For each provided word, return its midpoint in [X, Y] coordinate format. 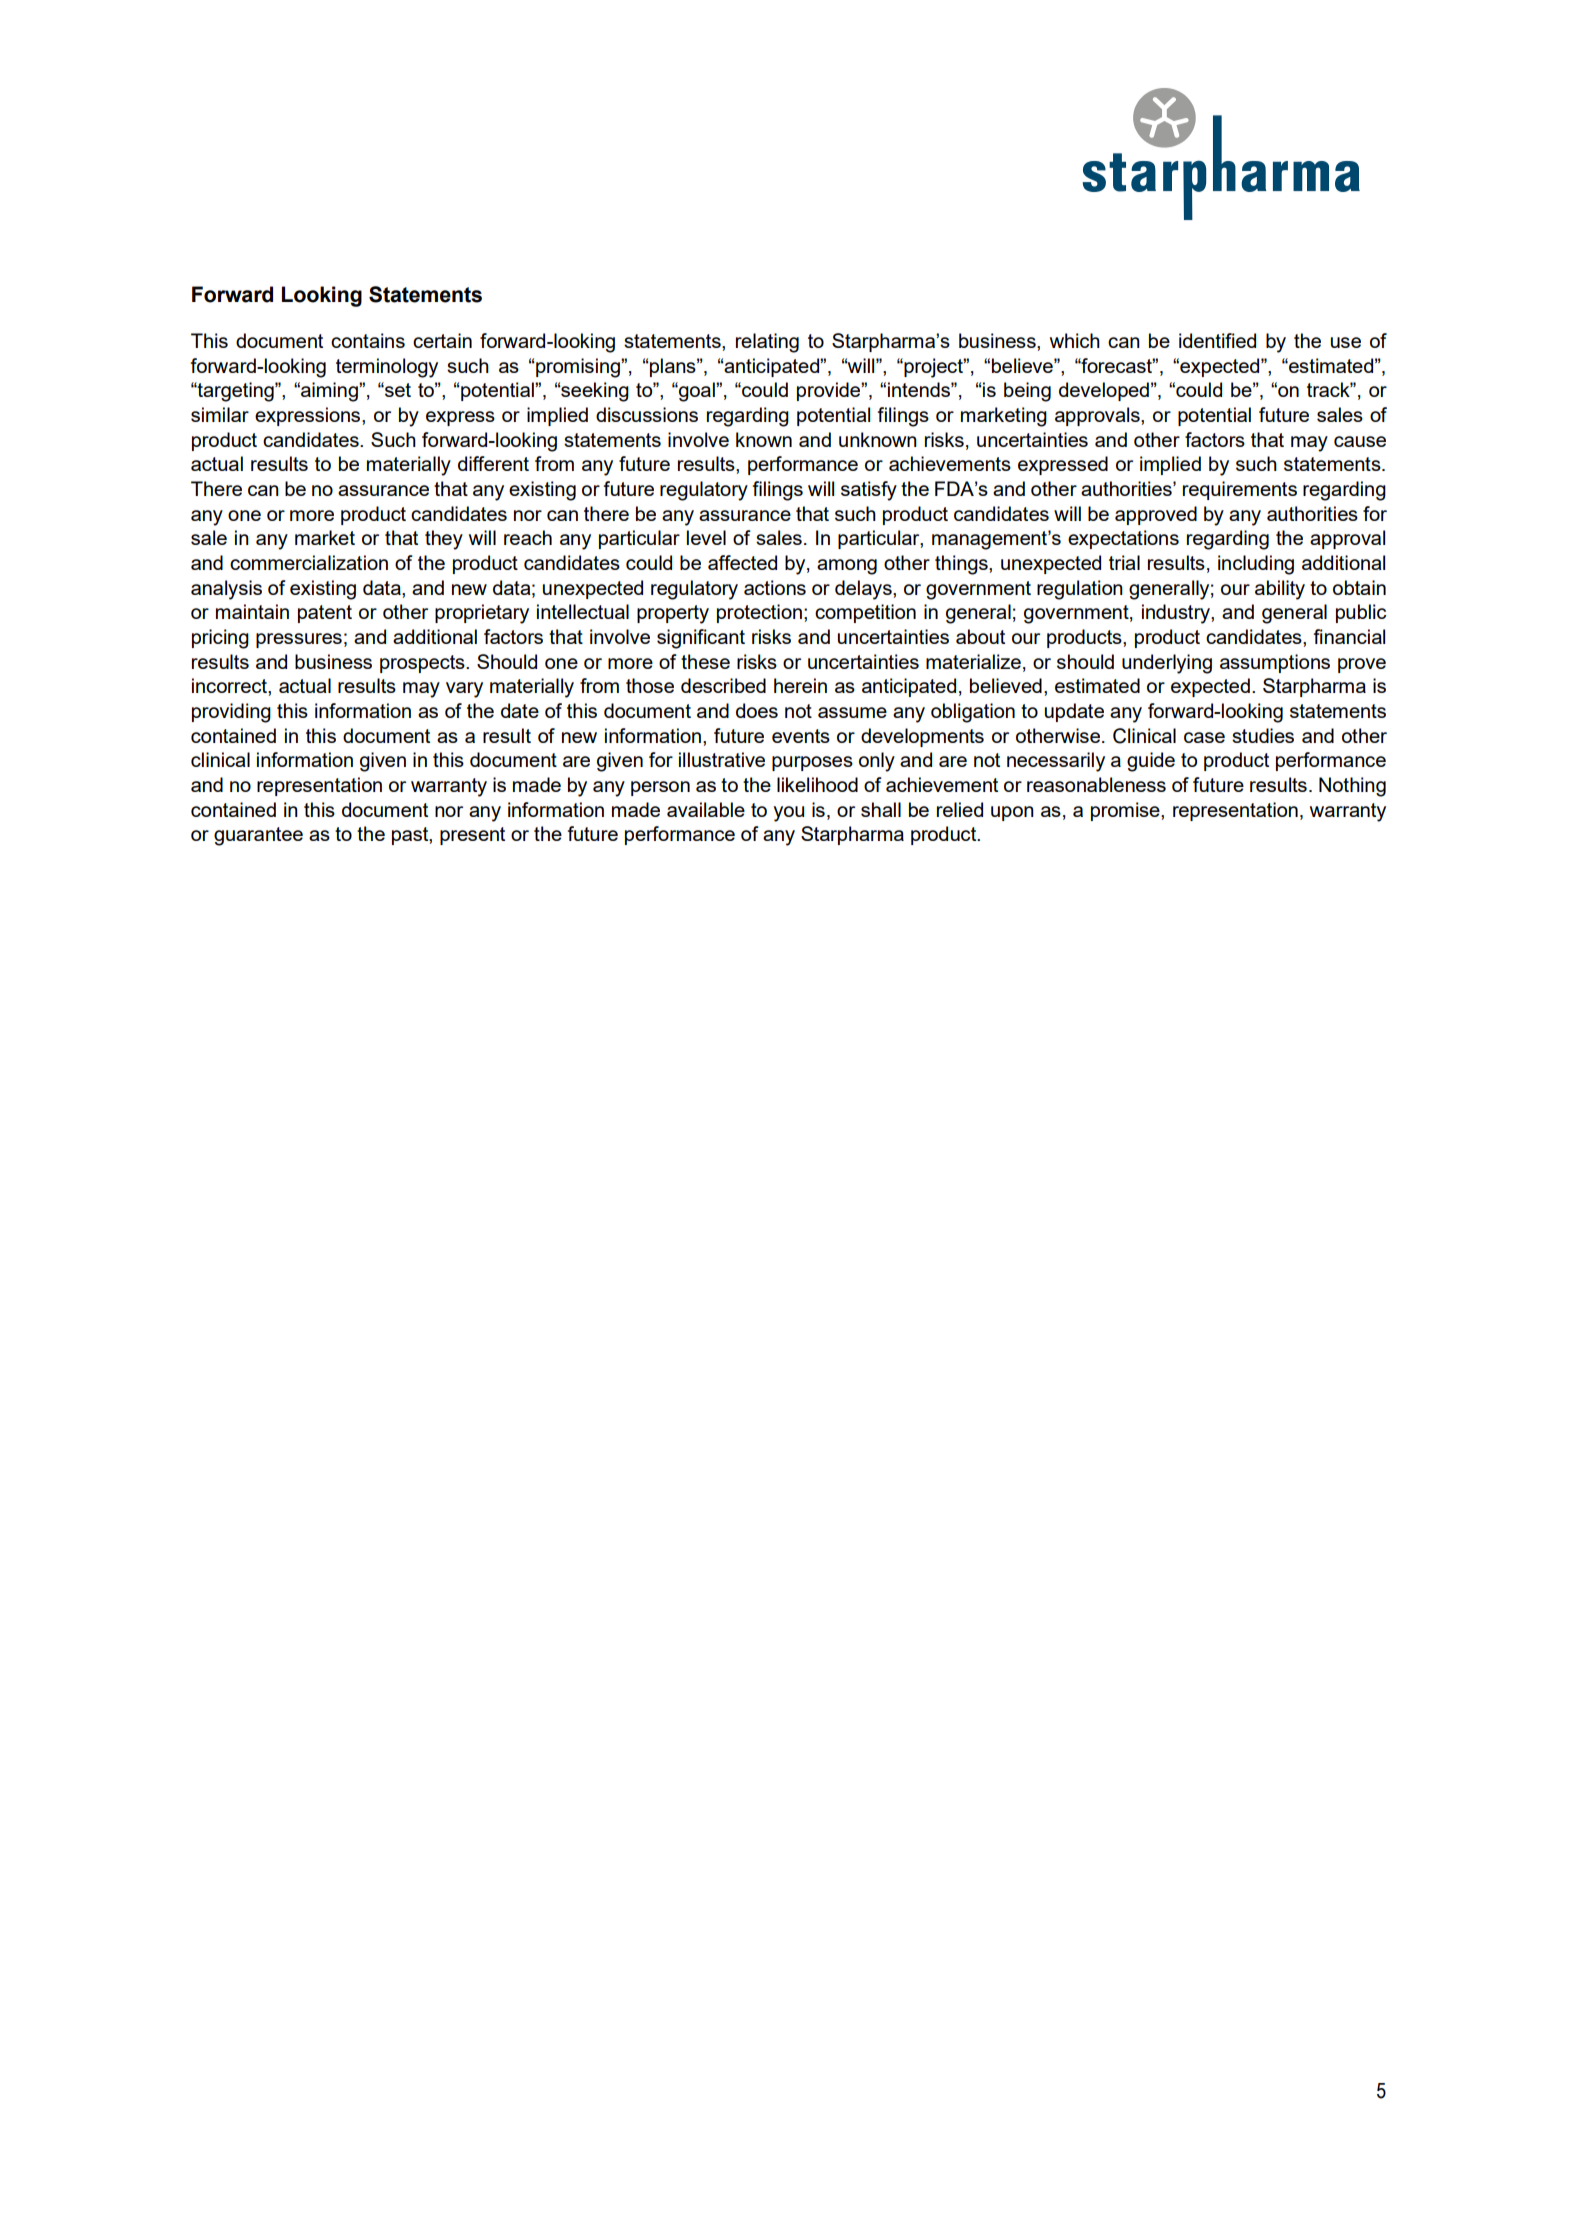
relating [767, 343]
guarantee [258, 836]
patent [325, 614]
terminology [387, 368]
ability [1280, 590]
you [788, 814]
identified [1217, 340]
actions [775, 587]
